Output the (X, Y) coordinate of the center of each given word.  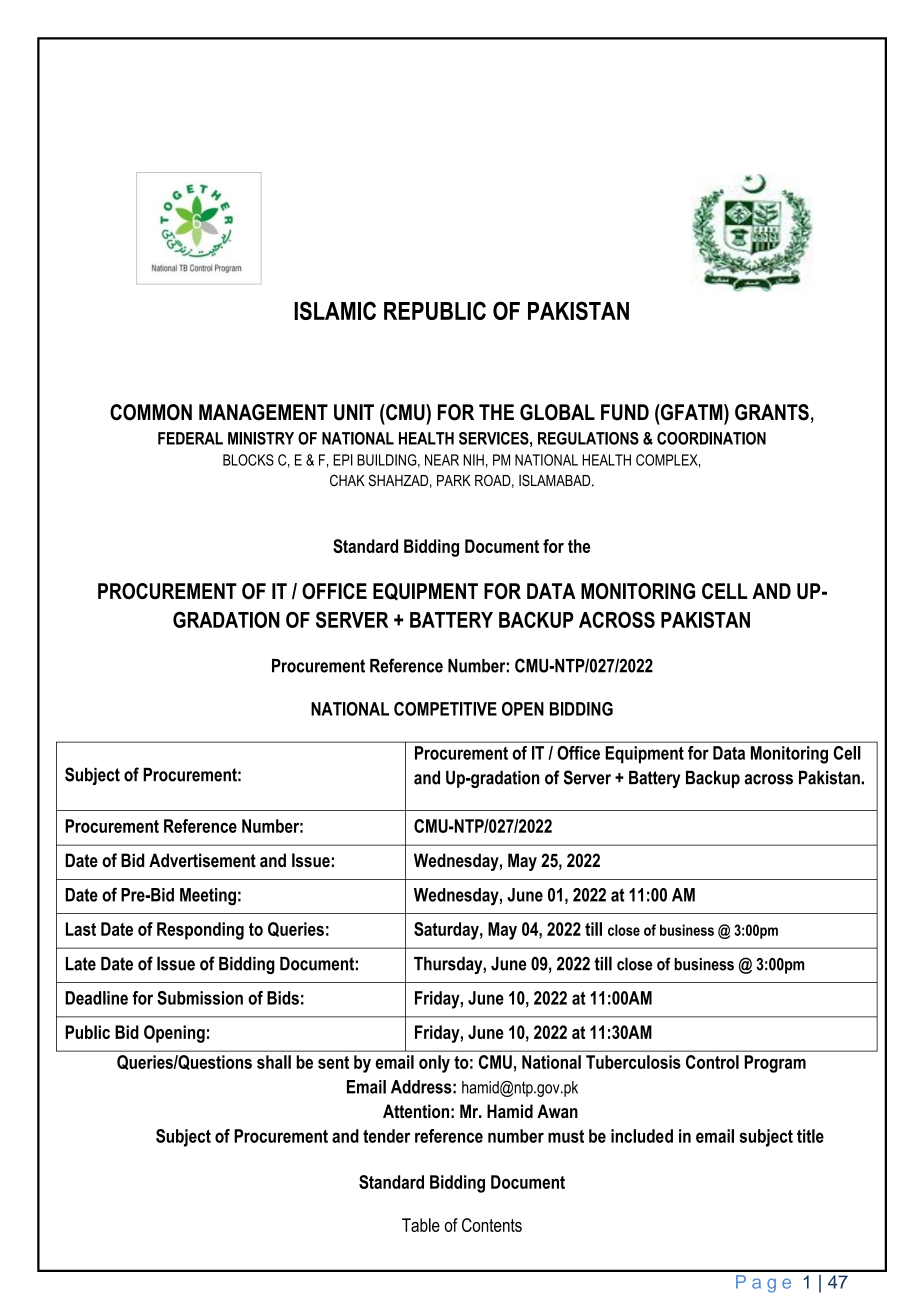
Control (712, 1062)
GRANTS (772, 412)
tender (386, 1136)
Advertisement (202, 860)
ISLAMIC (335, 310)
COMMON (151, 412)
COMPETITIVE (445, 709)
